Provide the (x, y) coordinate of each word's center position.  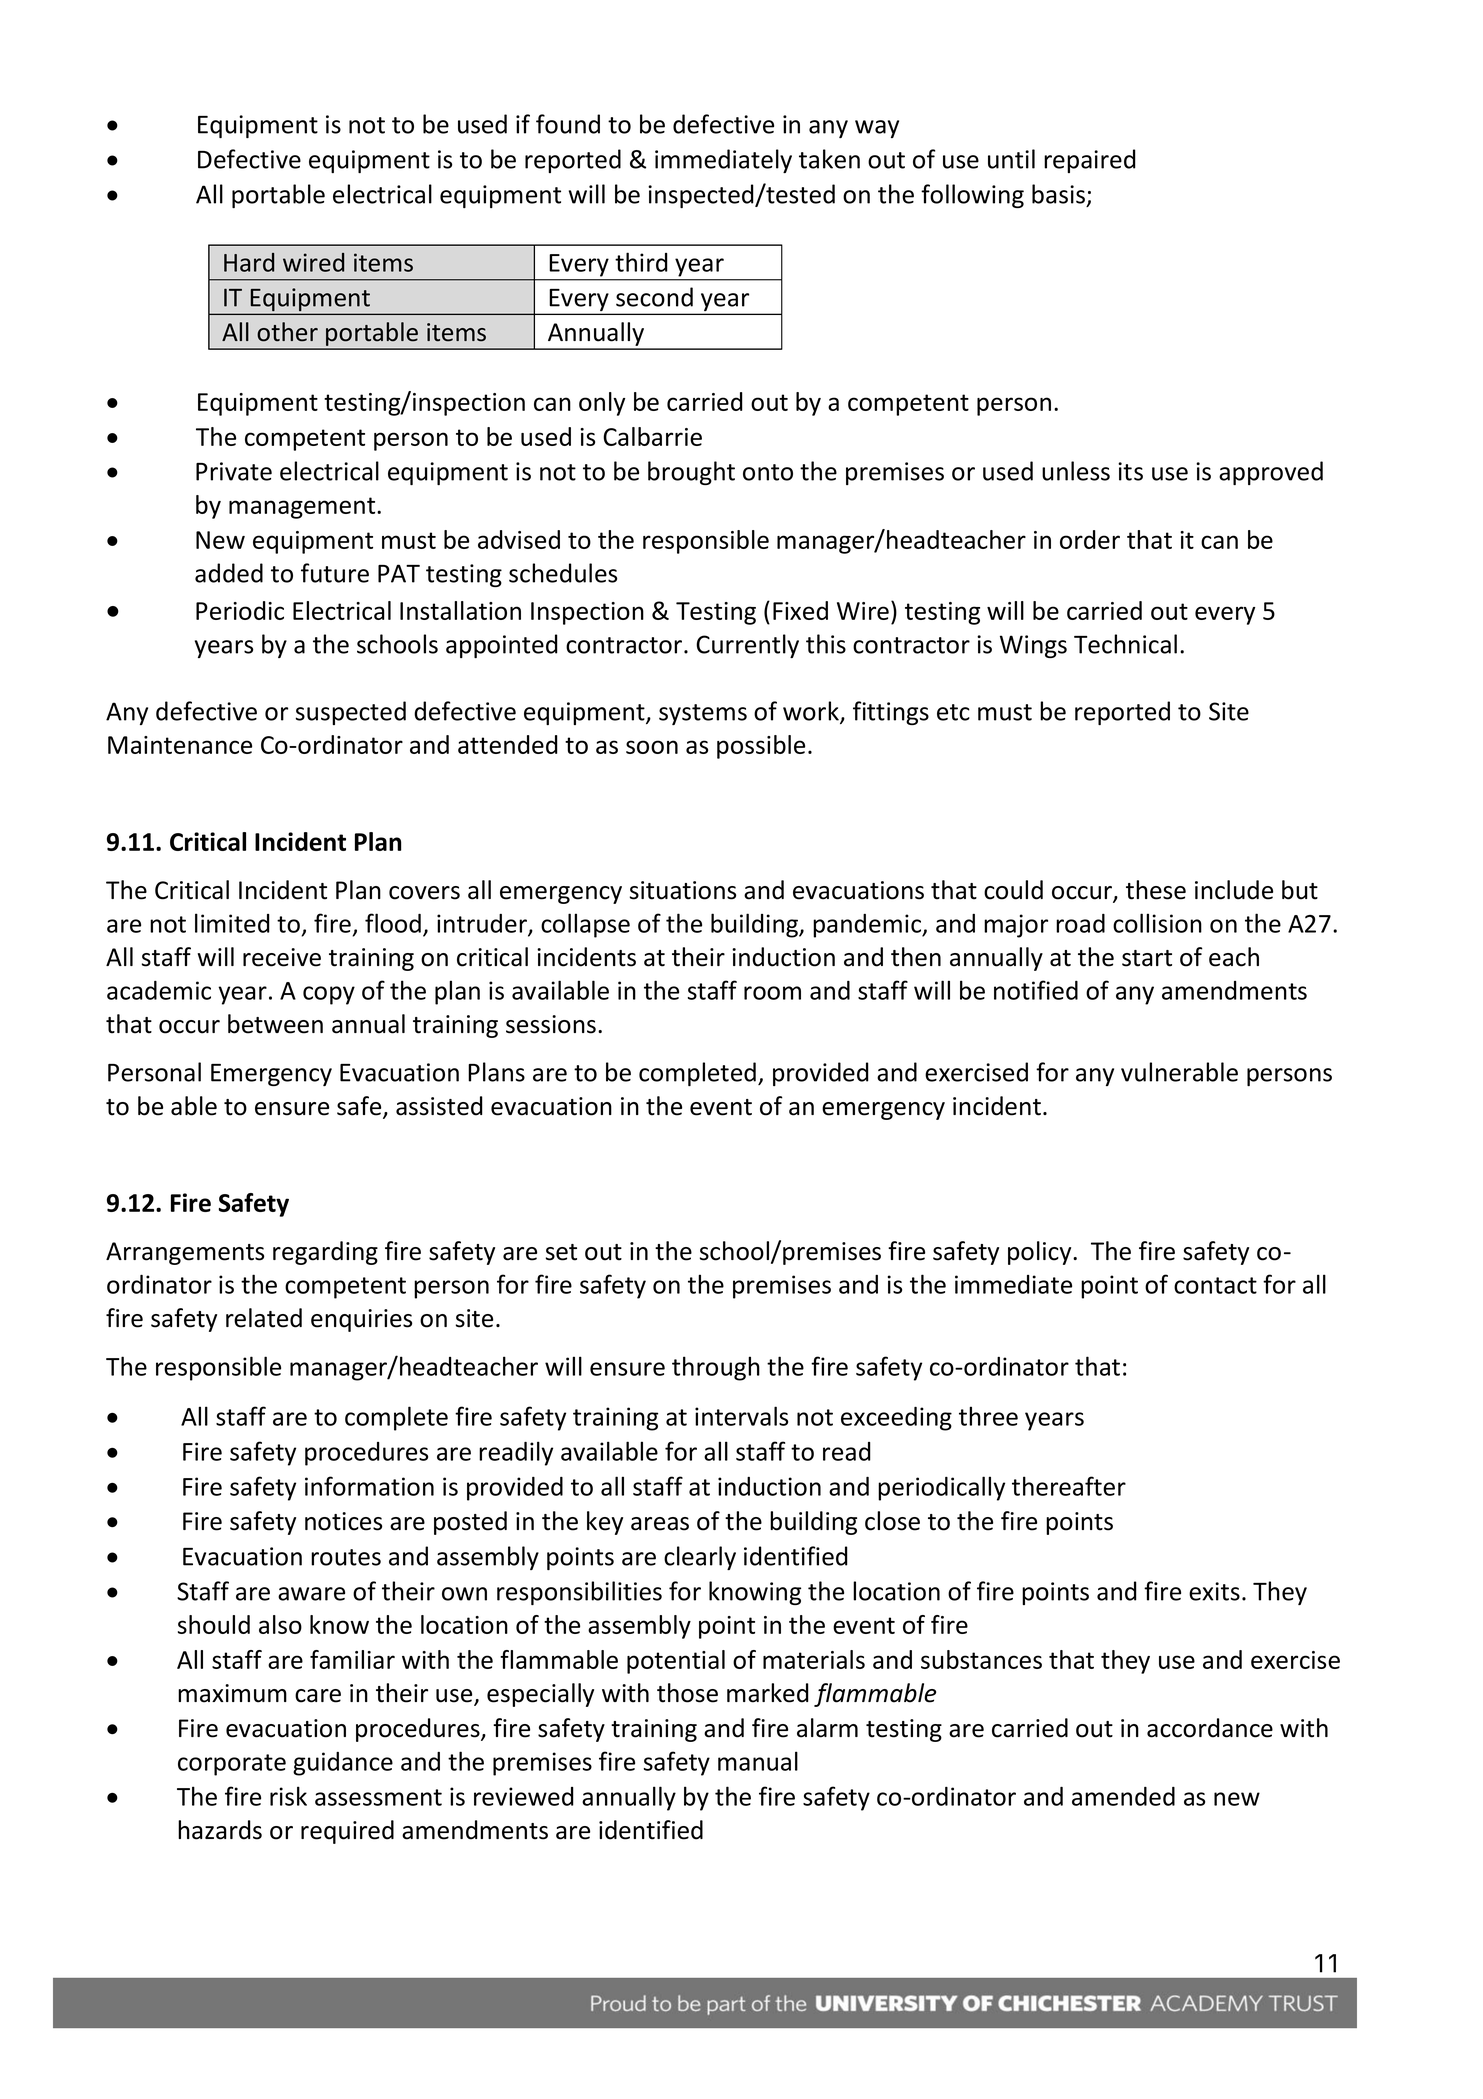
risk (288, 1796)
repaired (1090, 161)
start (1147, 958)
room (772, 993)
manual (758, 1761)
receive (282, 957)
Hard (249, 262)
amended (1123, 1796)
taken (829, 159)
